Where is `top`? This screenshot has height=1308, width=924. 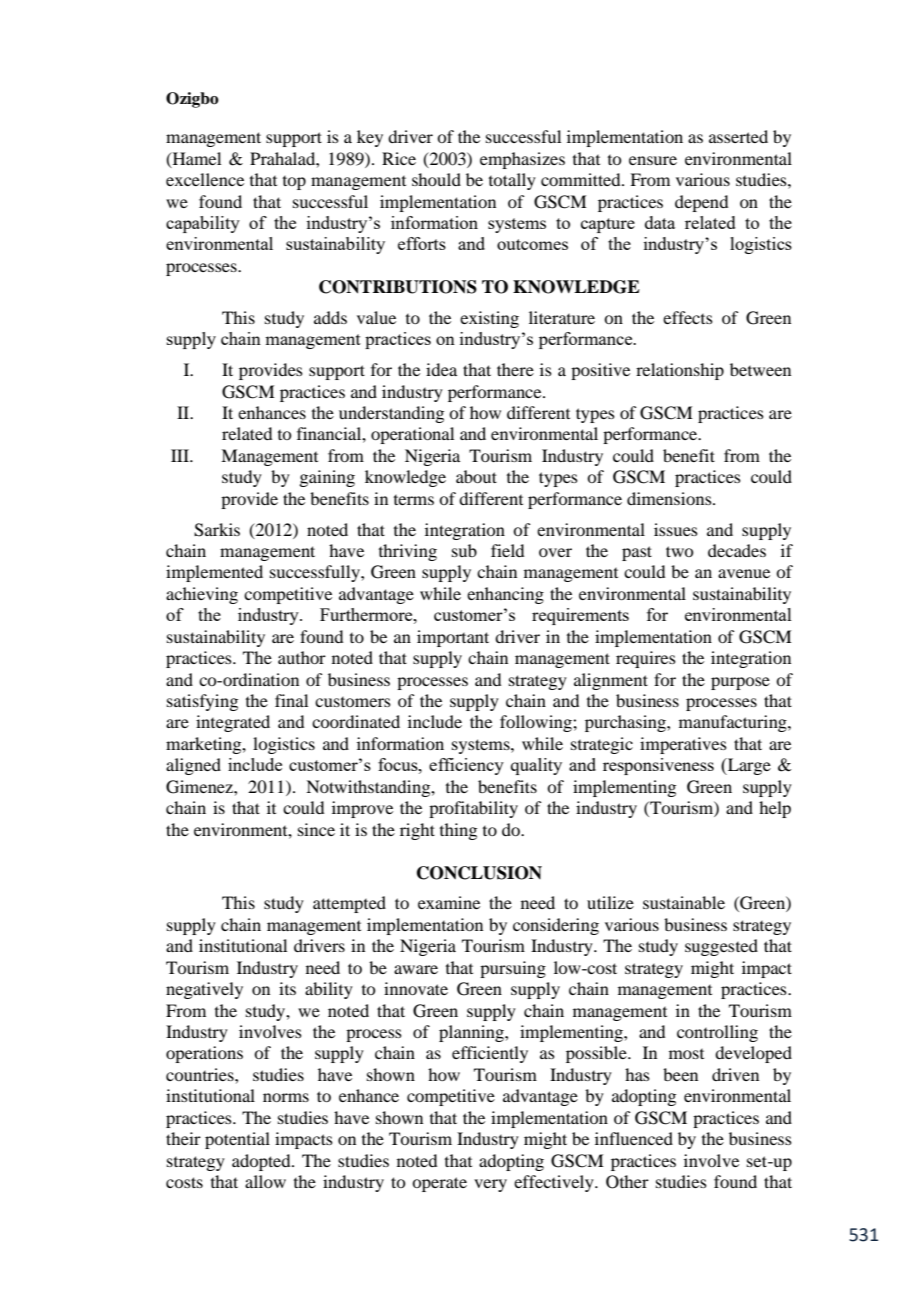 top is located at coordinates (294, 183).
